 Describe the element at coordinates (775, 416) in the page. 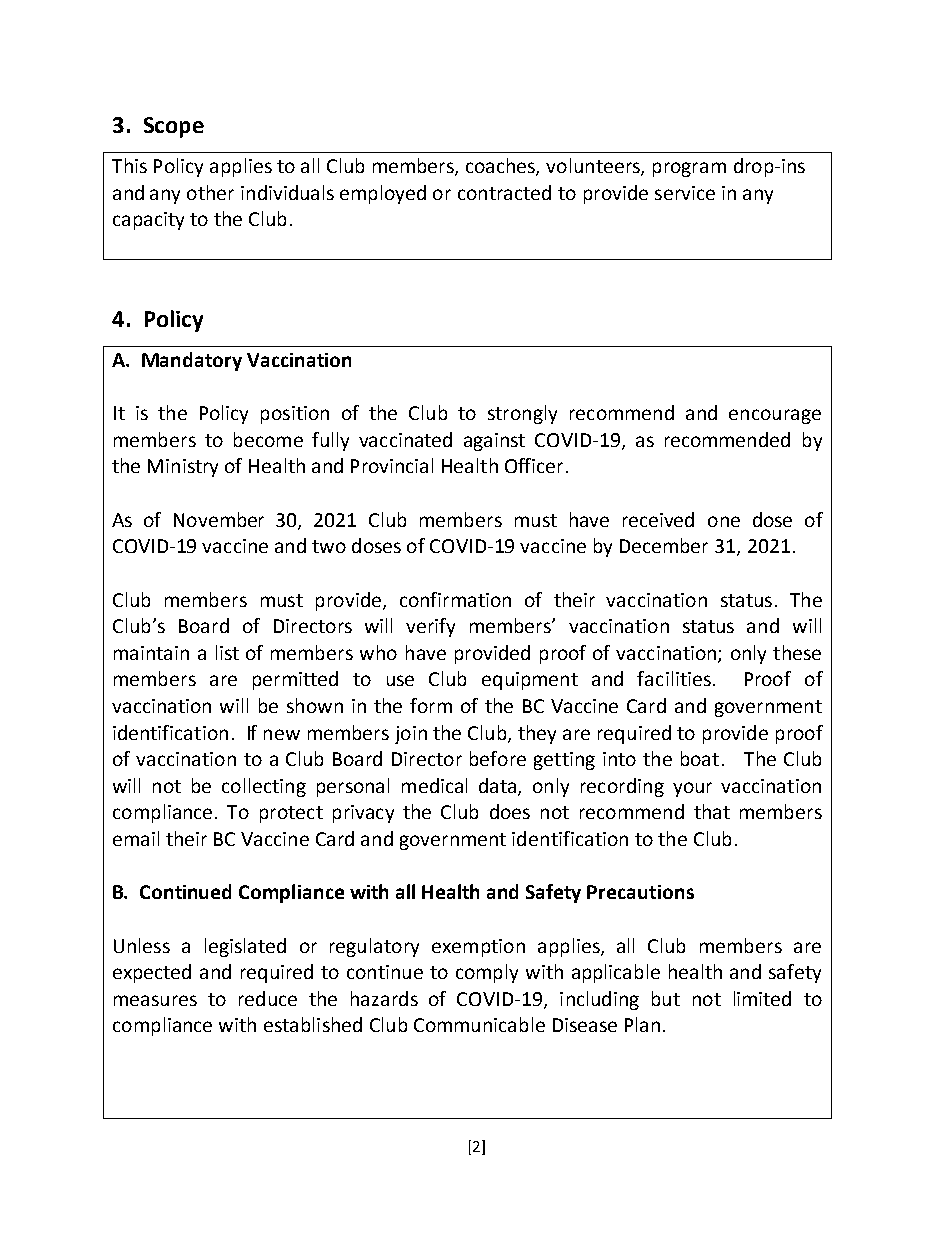

I see `encourage` at that location.
